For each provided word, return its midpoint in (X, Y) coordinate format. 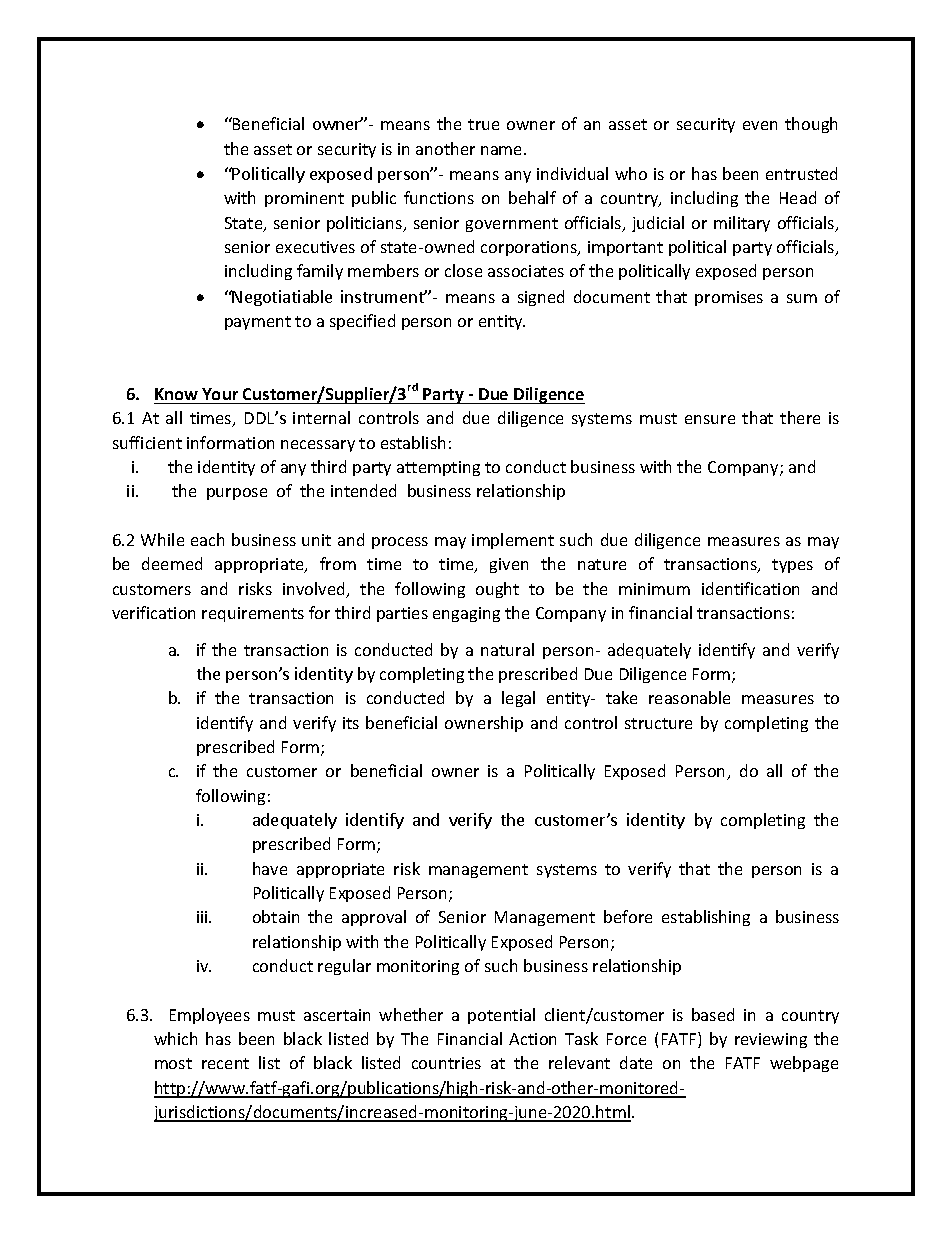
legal (518, 699)
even (760, 125)
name (503, 150)
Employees (210, 1016)
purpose (237, 494)
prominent (304, 199)
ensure (710, 419)
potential (501, 1016)
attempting (438, 468)
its (351, 723)
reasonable (689, 697)
